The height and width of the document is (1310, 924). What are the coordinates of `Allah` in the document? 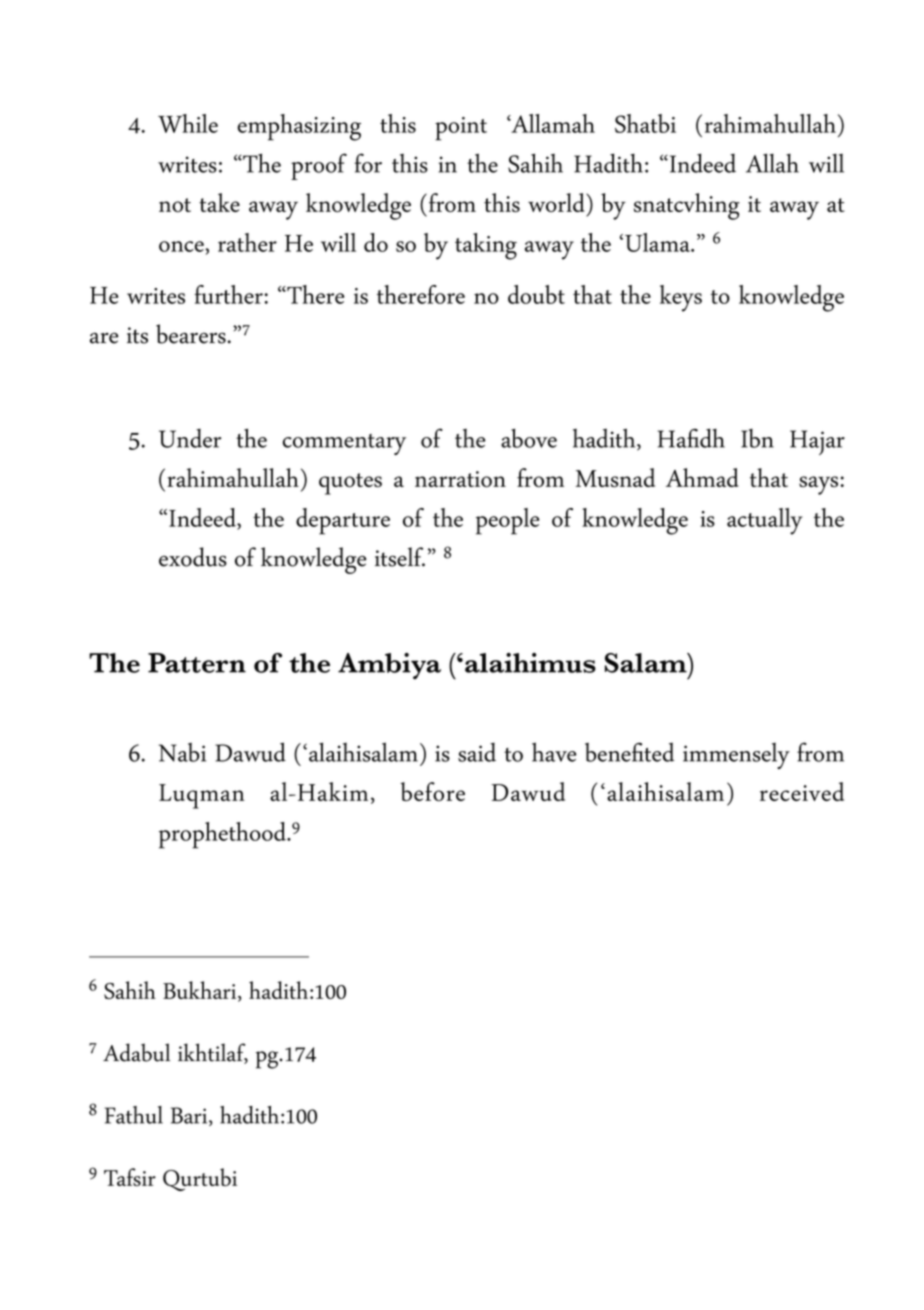 It's located at (772, 163).
